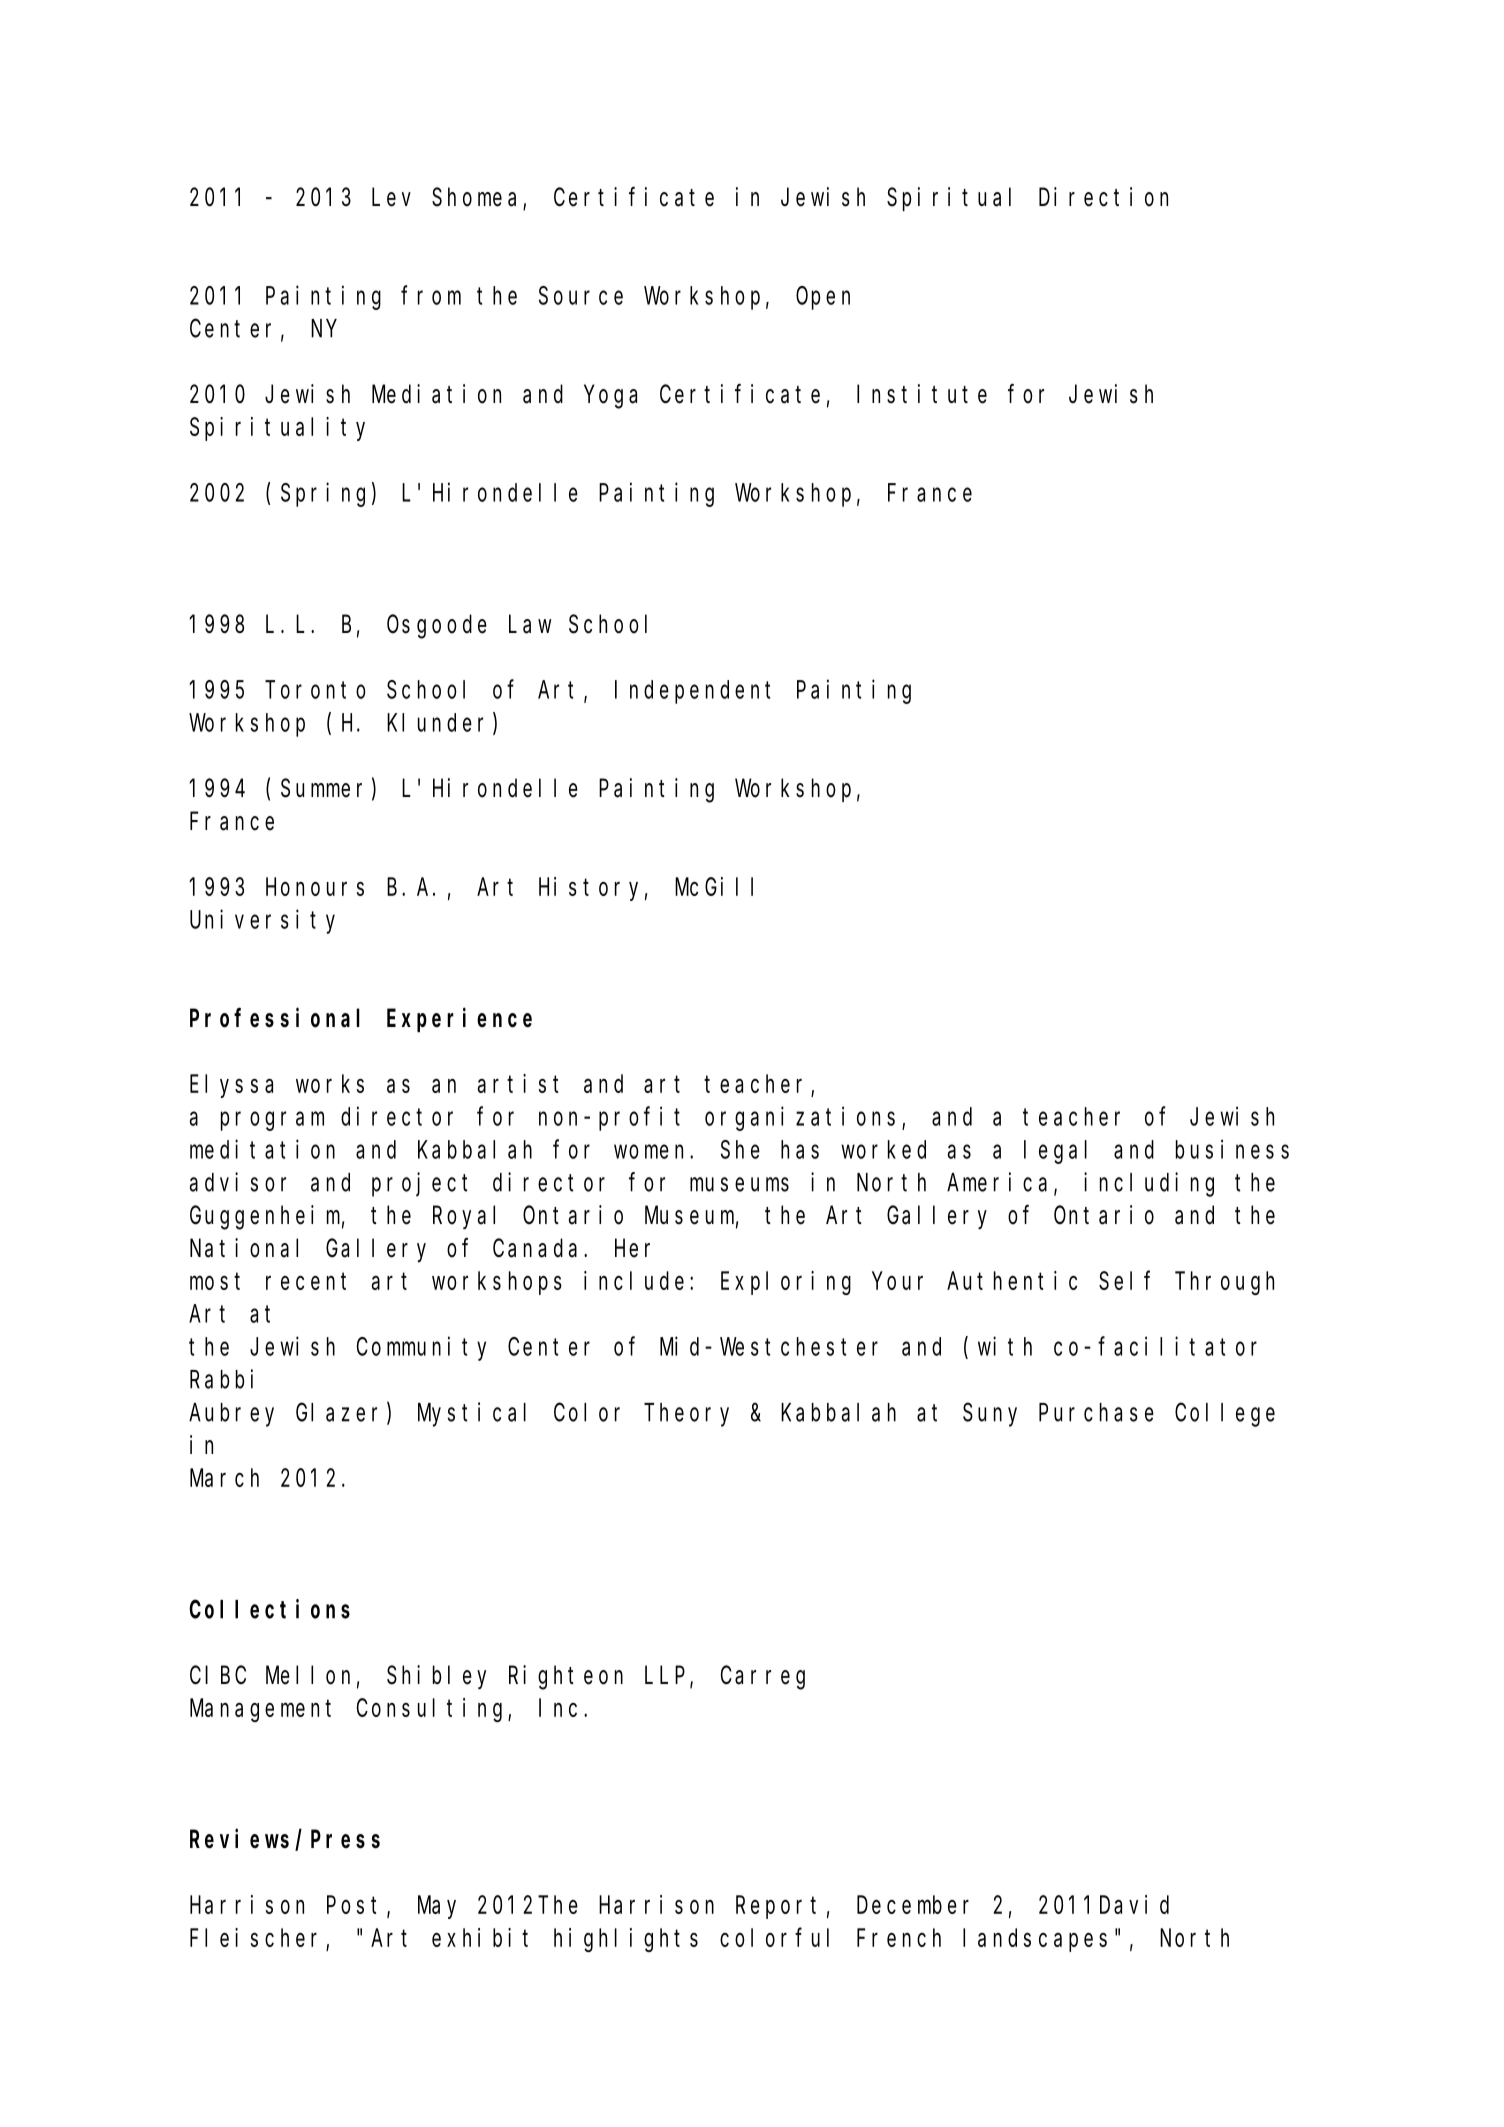 The height and width of the image is (2127, 1504). Describe the element at coordinates (530, 625) in the image. I see `Law` at that location.
